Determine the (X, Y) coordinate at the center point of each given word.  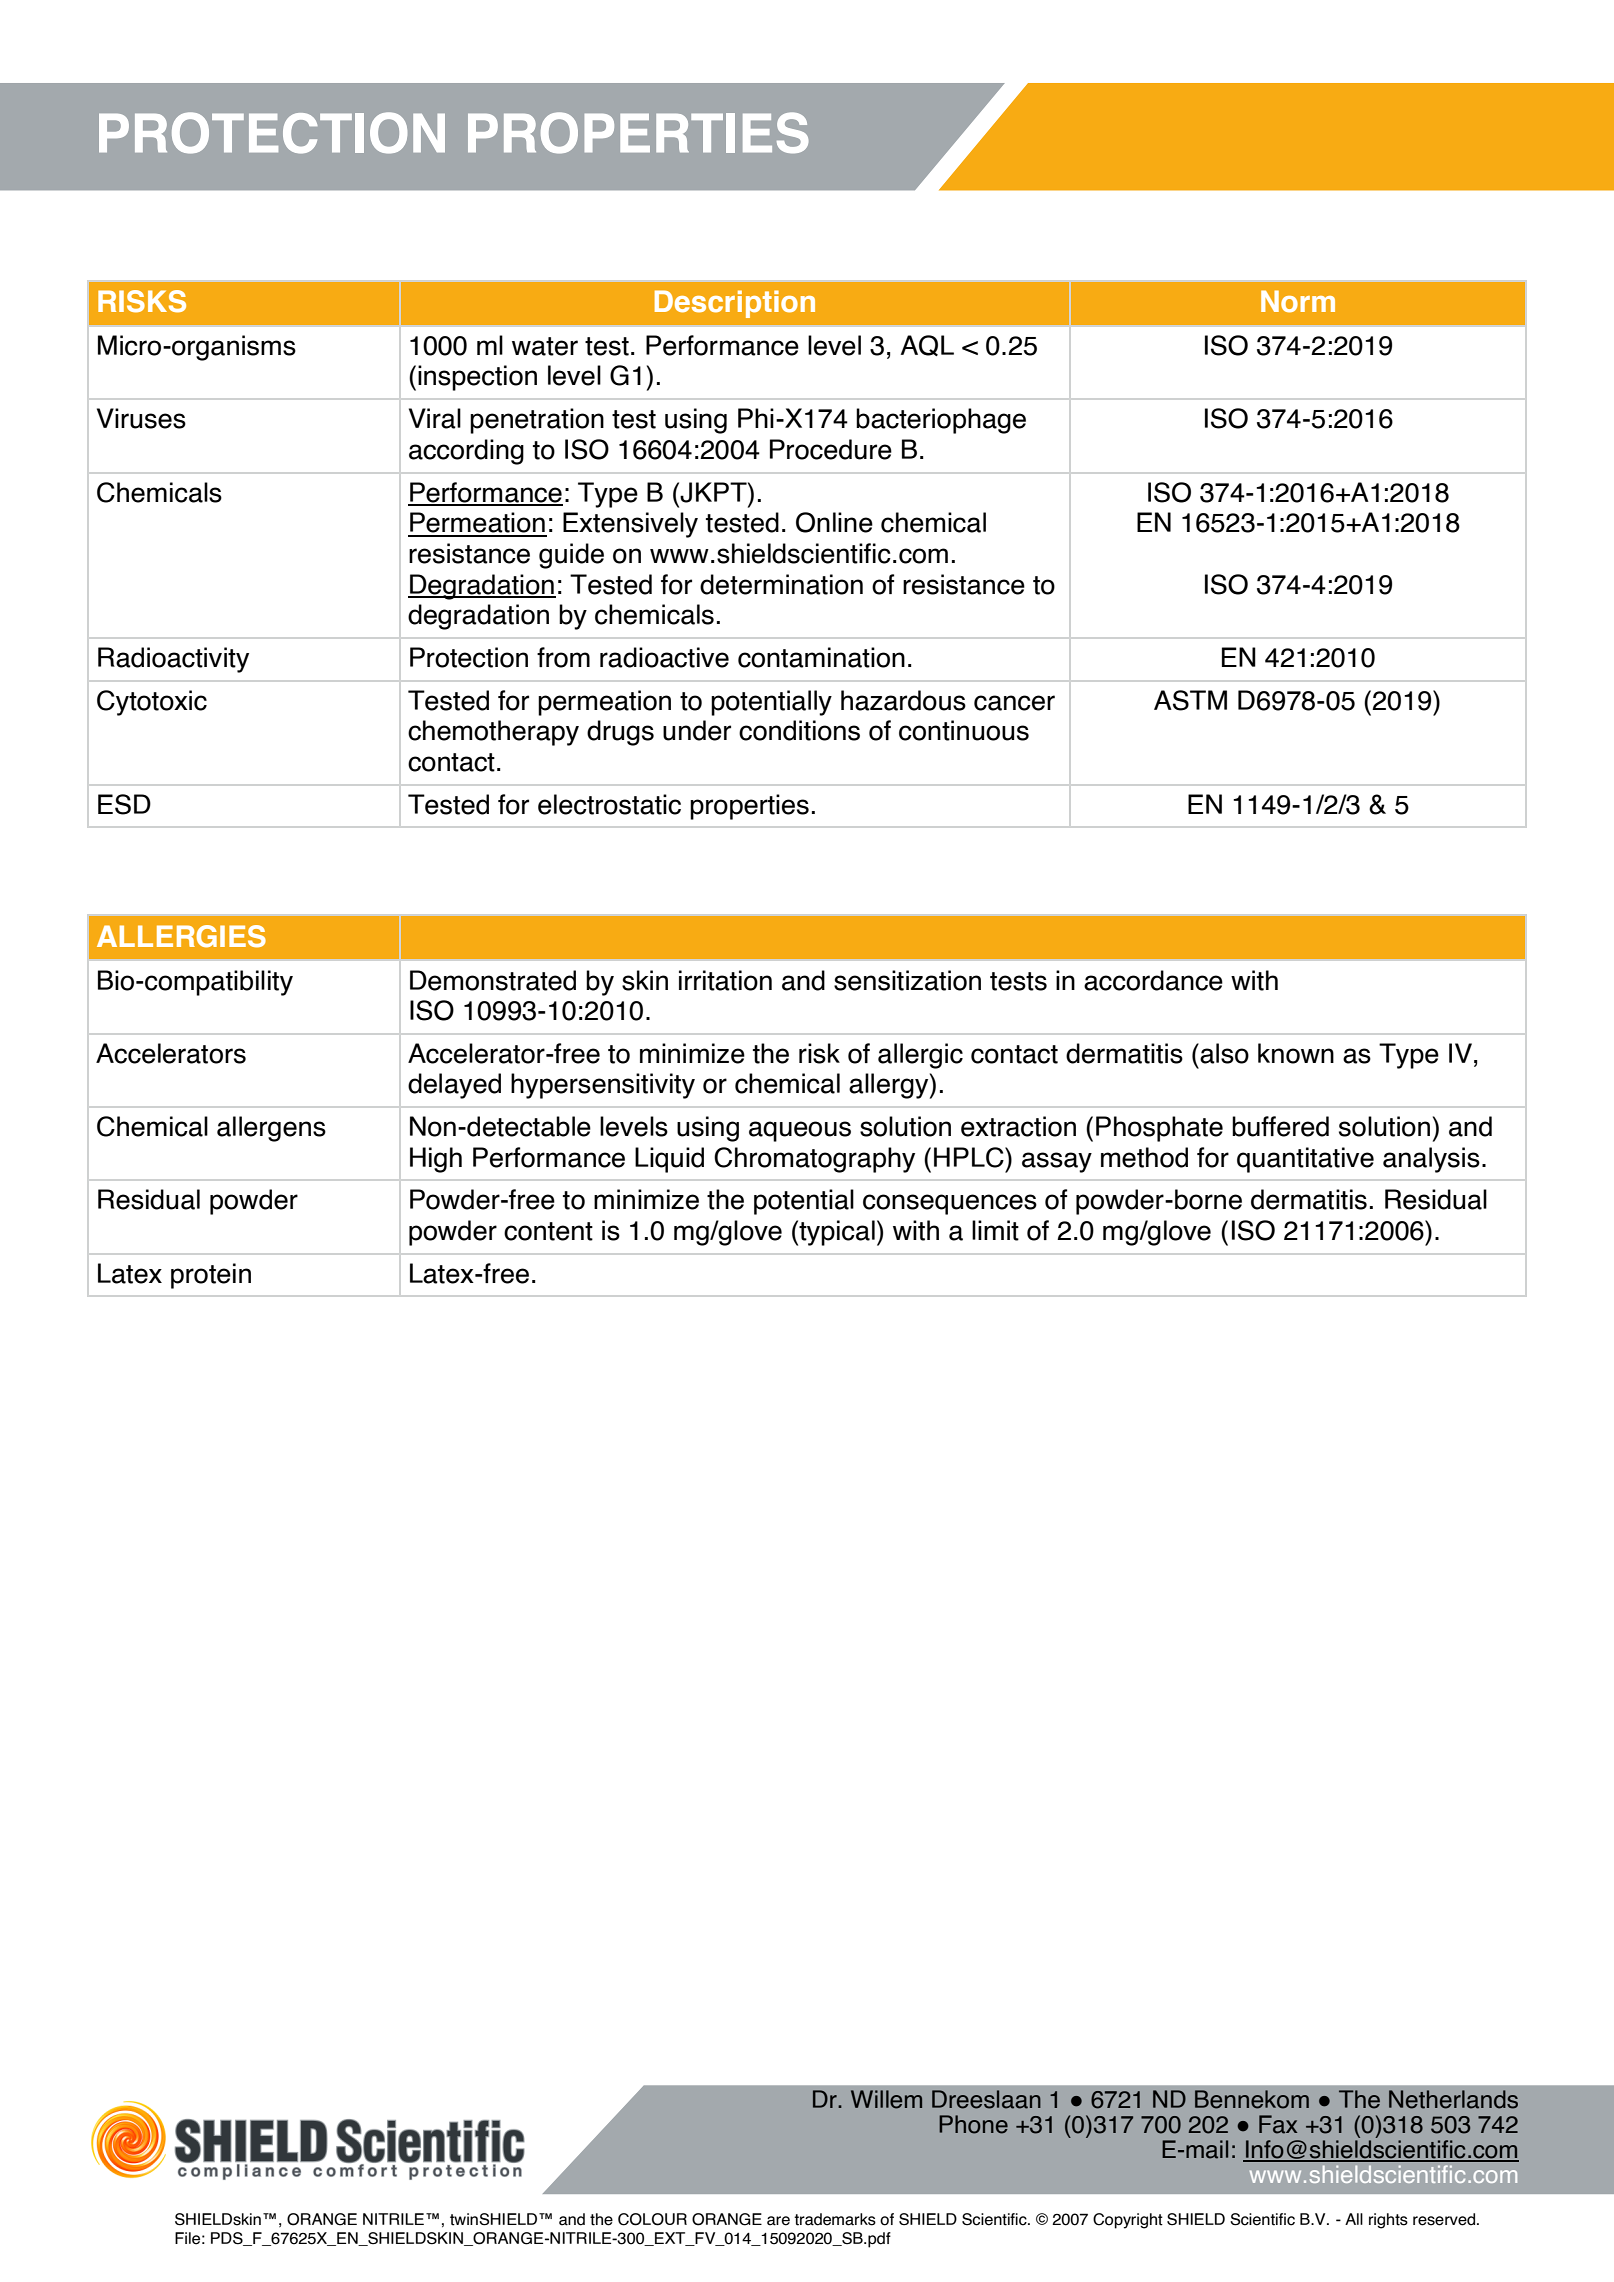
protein (211, 1276)
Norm (1298, 301)
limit (995, 1230)
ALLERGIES (181, 936)
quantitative (1305, 1160)
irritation (725, 980)
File (187, 2238)
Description (735, 304)
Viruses (141, 418)
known (1296, 1053)
